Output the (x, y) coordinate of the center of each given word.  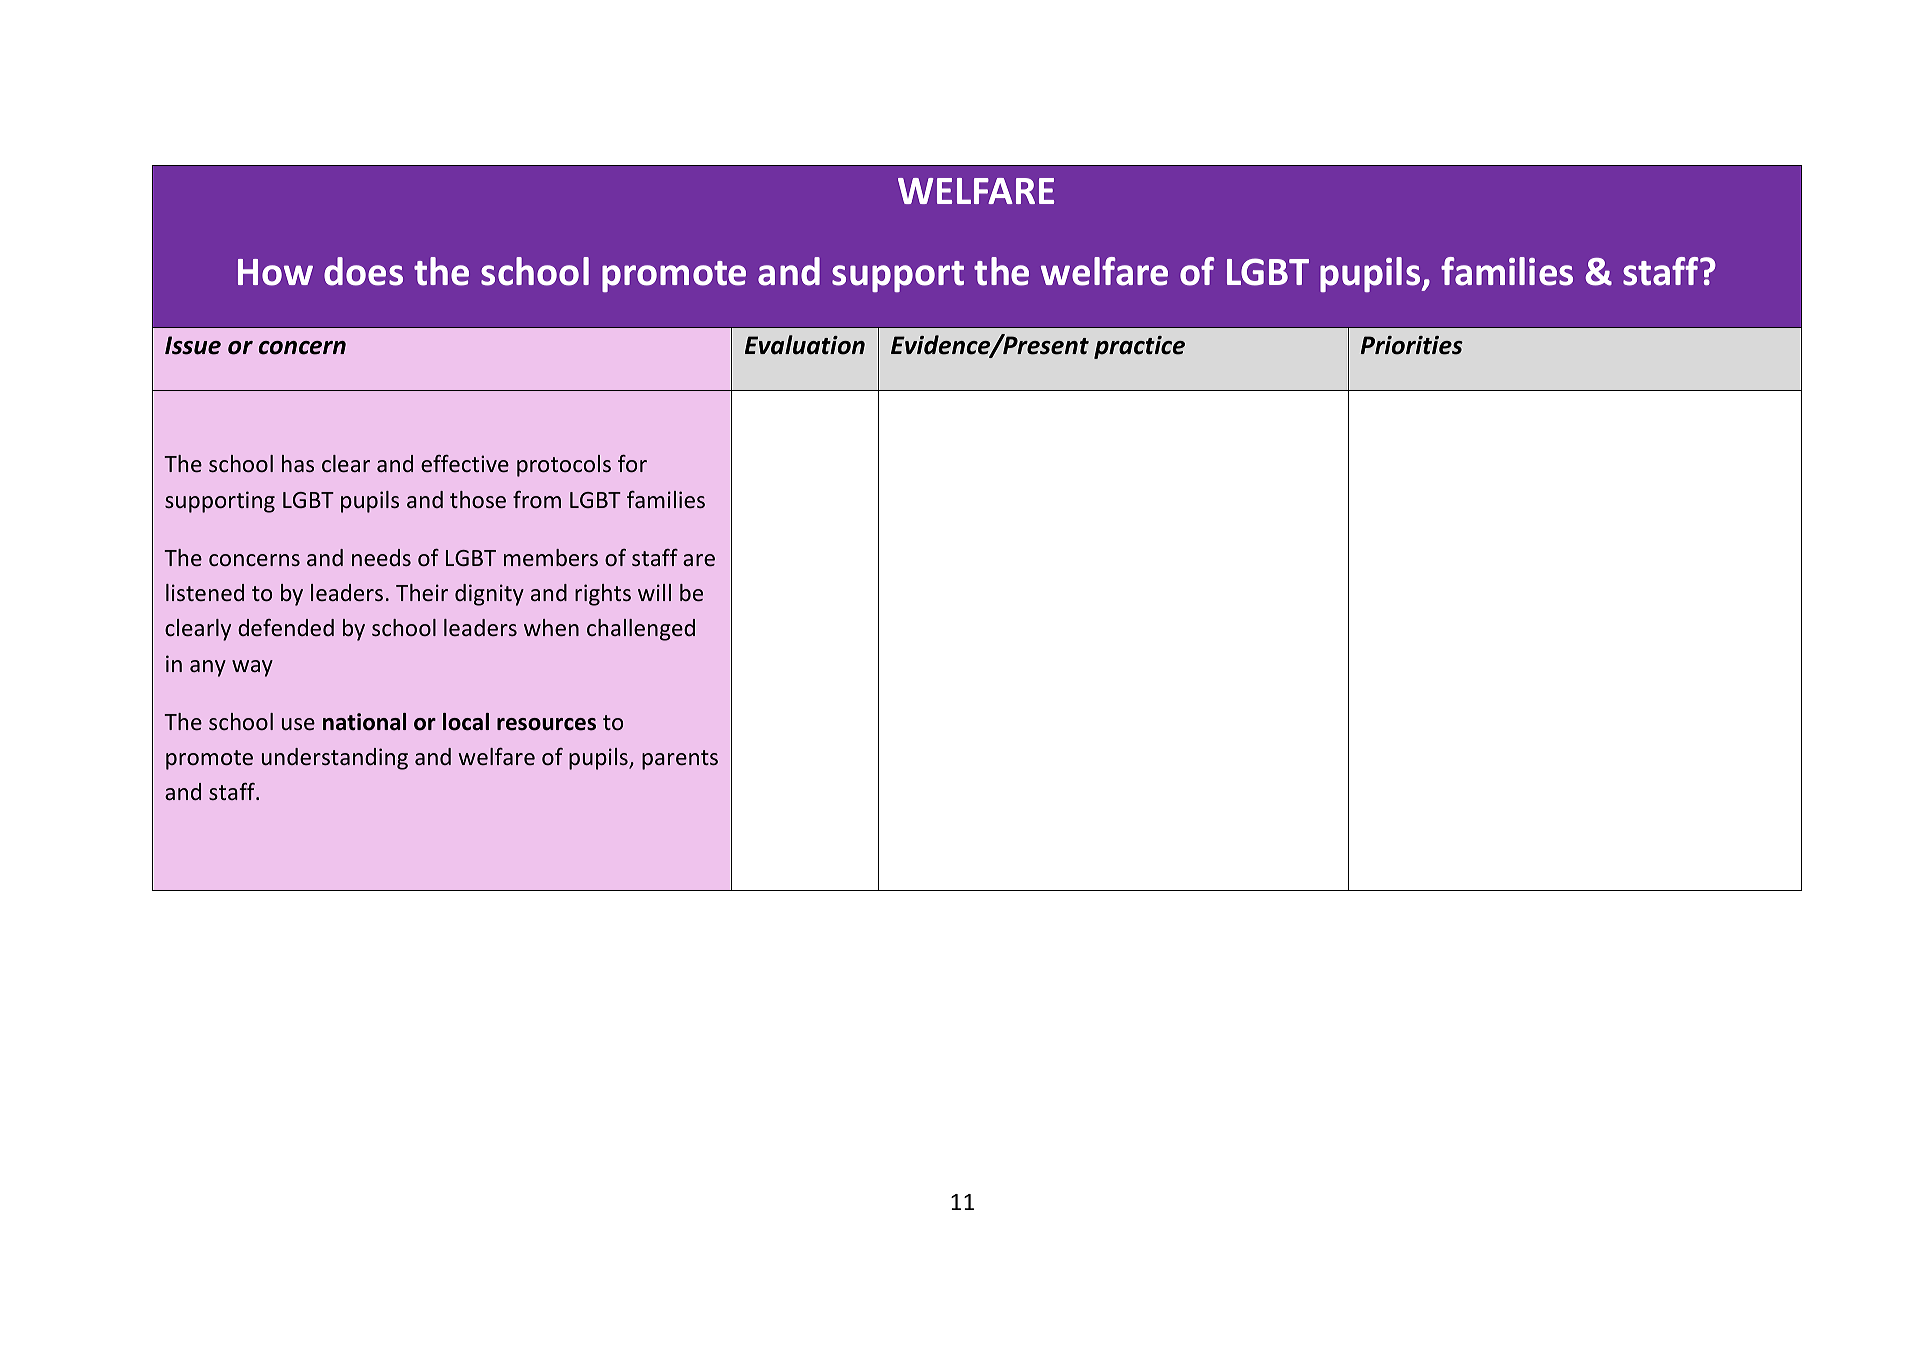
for (632, 463)
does (363, 271)
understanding (335, 759)
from (537, 499)
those (478, 499)
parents (680, 760)
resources (546, 724)
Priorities (1412, 345)
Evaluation (805, 345)
